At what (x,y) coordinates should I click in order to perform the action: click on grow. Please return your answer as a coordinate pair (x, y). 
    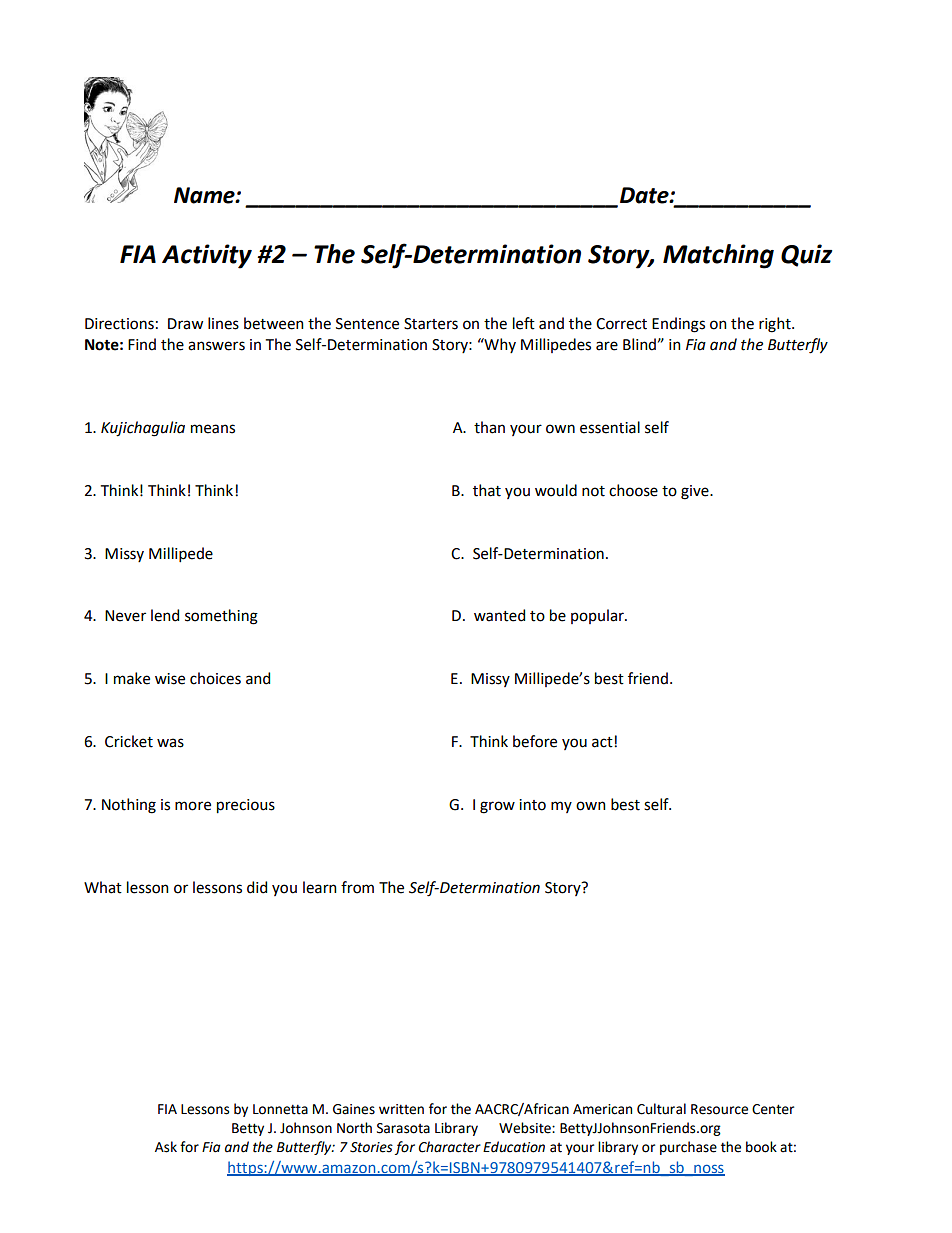
    Looking at the image, I should click on (497, 807).
